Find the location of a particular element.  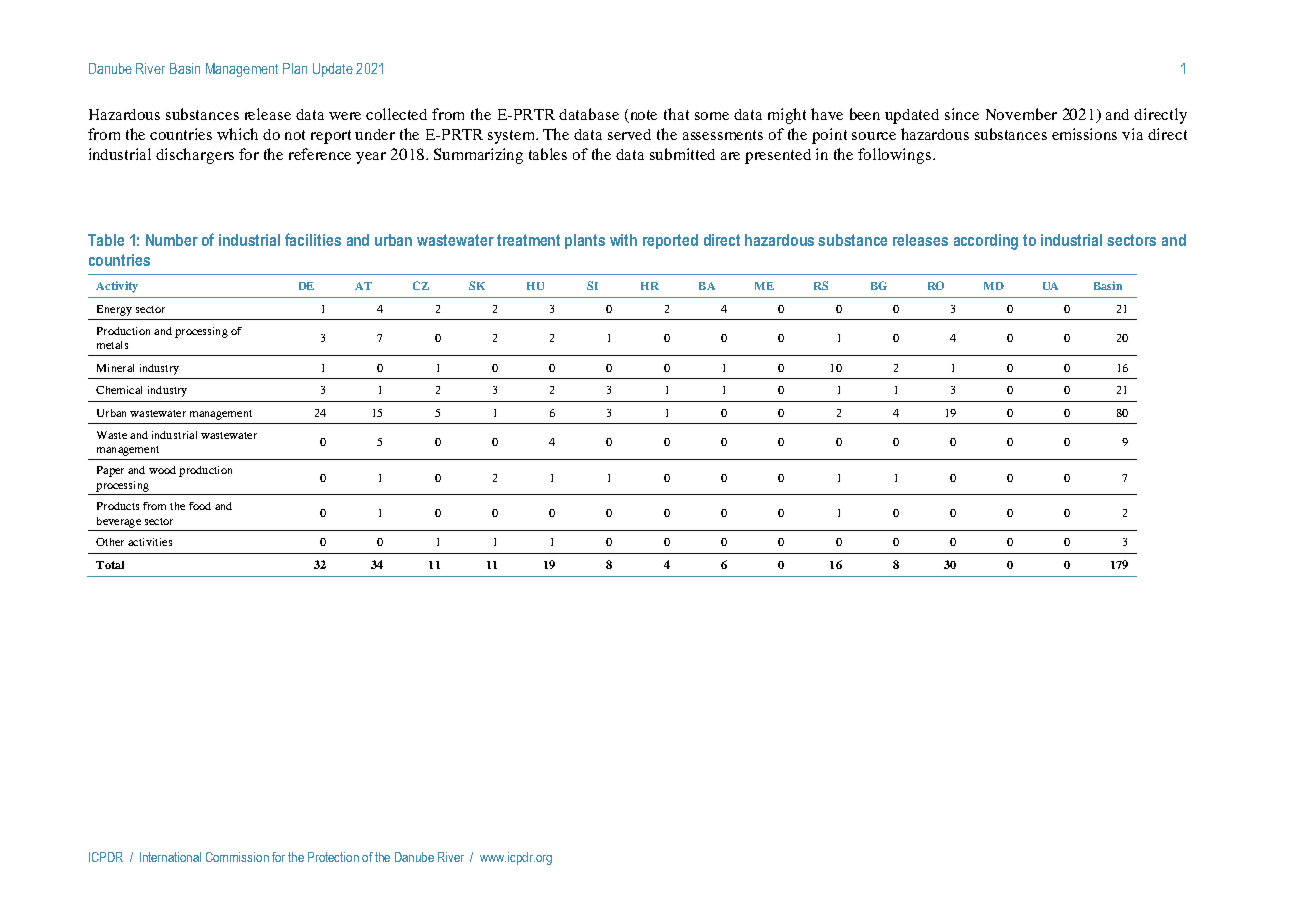

which is located at coordinates (237, 134).
